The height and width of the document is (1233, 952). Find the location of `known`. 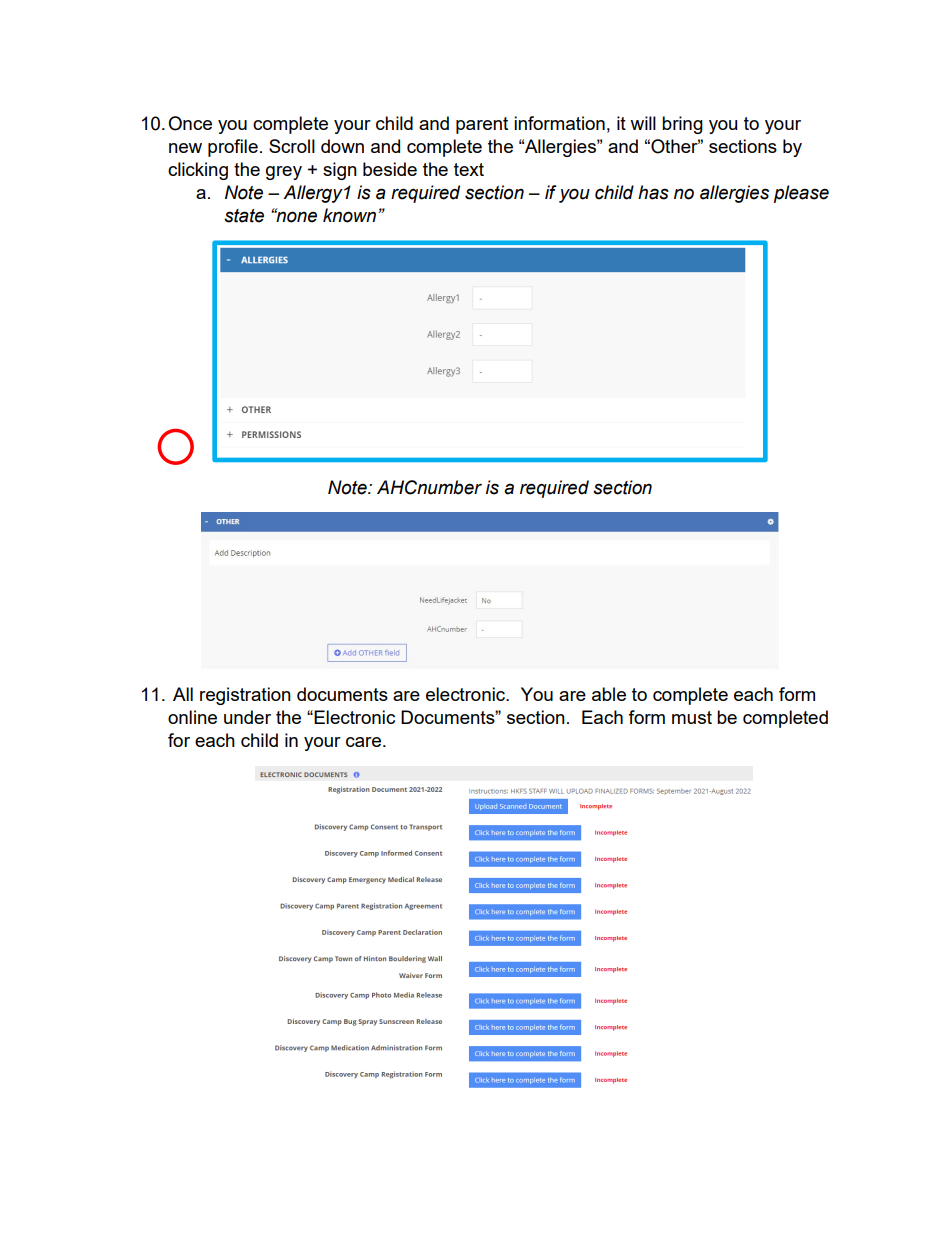

known is located at coordinates (351, 215).
